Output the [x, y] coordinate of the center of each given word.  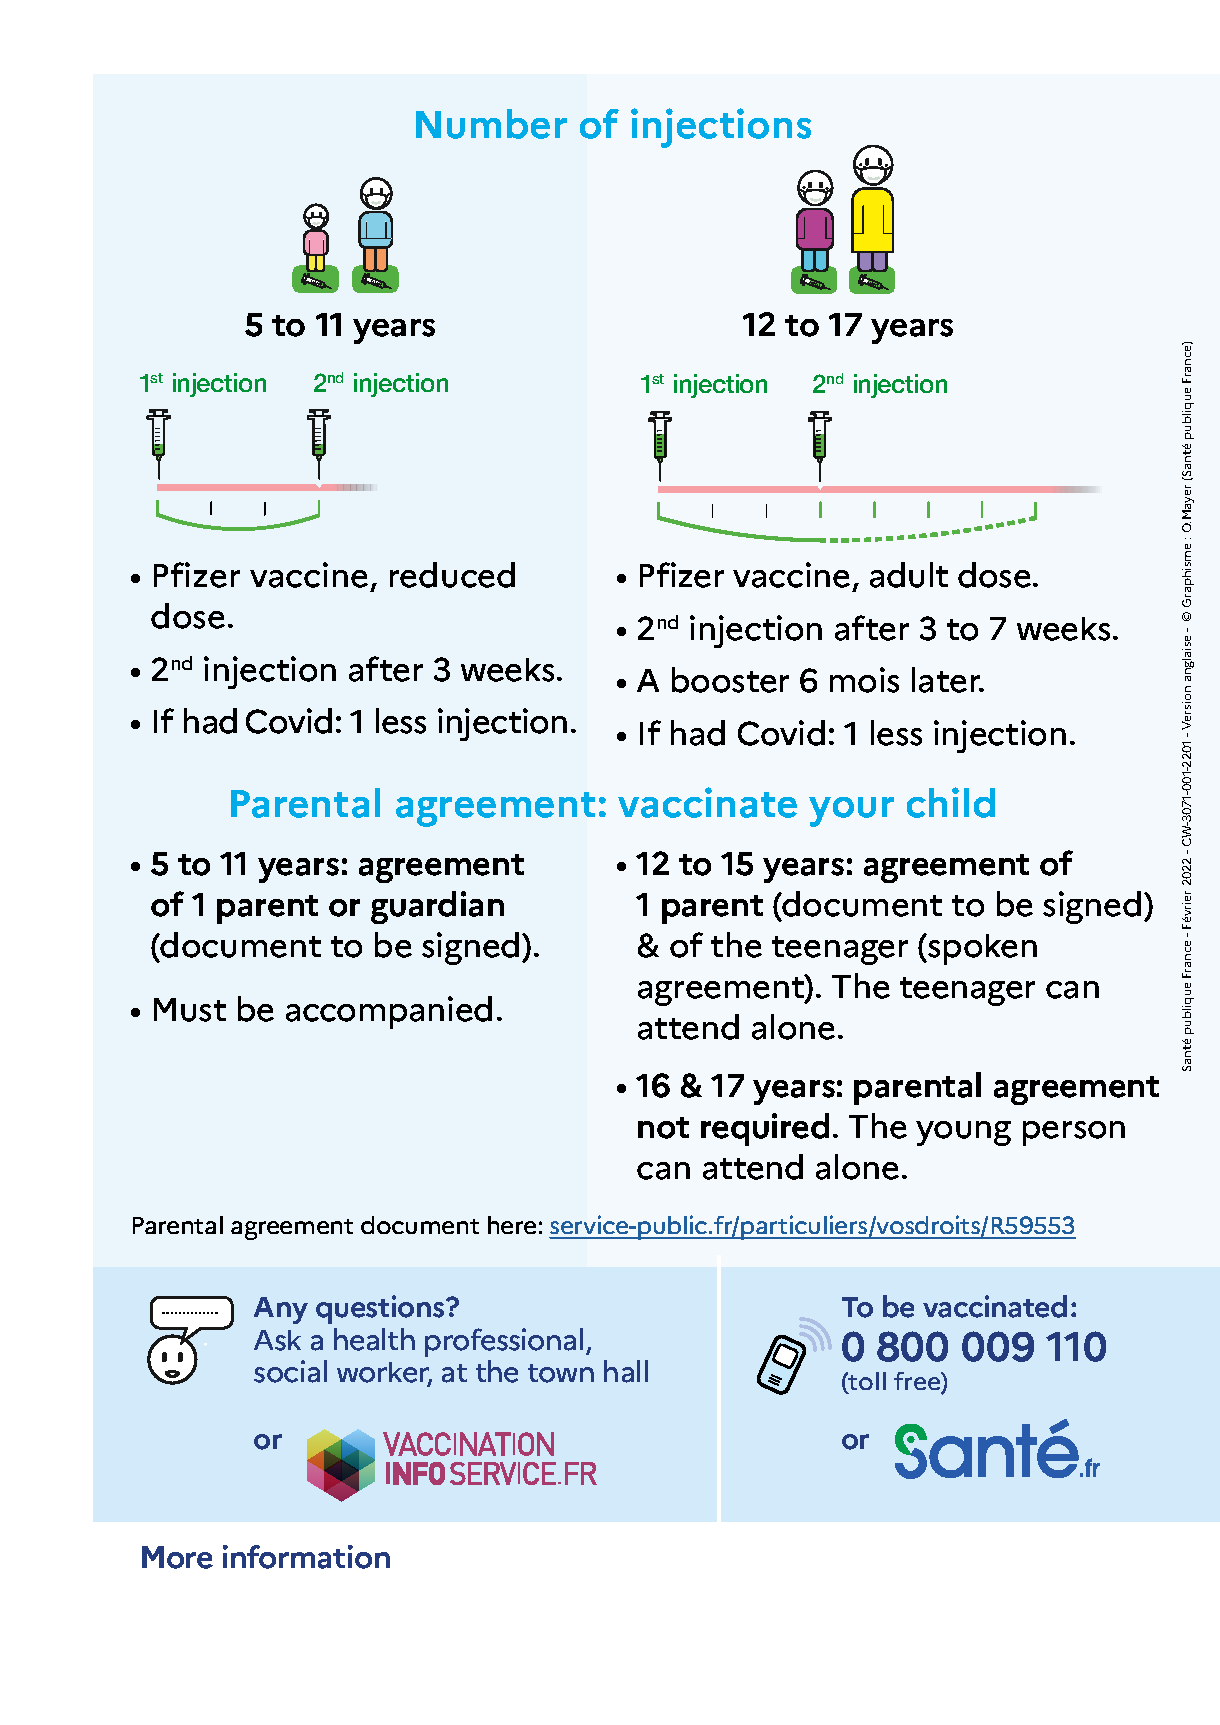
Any [281, 1310]
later [947, 680]
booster [730, 680]
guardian [437, 907]
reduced [452, 575]
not [663, 1128]
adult [909, 575]
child [951, 802]
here [512, 1225]
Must [190, 1010]
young [963, 1133]
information [306, 1557]
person [1074, 1133]
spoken [981, 949]
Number [491, 124]
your [851, 812]
